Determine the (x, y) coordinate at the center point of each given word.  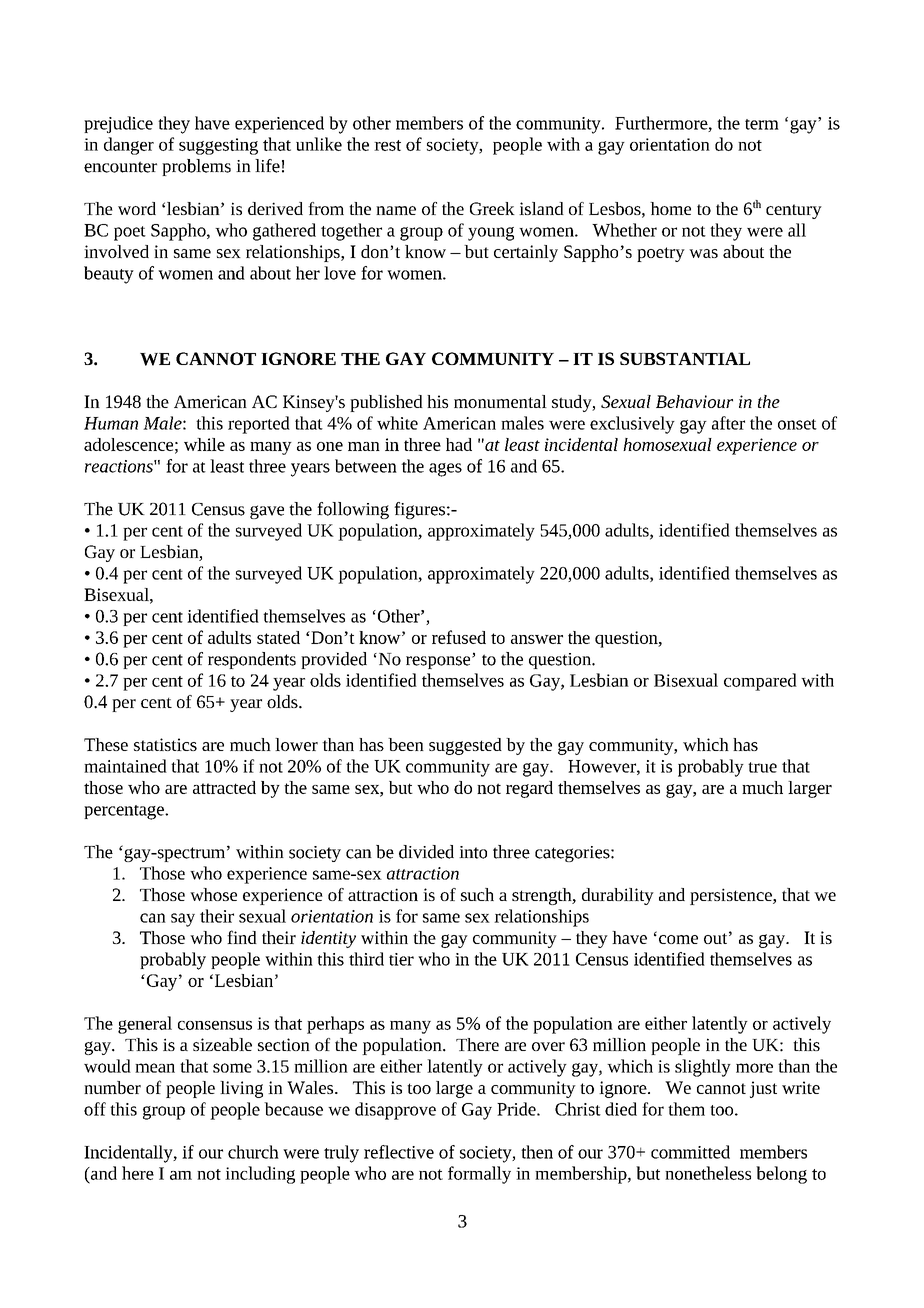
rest (387, 145)
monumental (500, 401)
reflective (399, 1152)
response (439, 662)
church (253, 1152)
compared (760, 682)
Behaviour (694, 401)
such (477, 894)
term (762, 124)
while (204, 444)
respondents (252, 660)
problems (196, 167)
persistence (732, 896)
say (183, 920)
